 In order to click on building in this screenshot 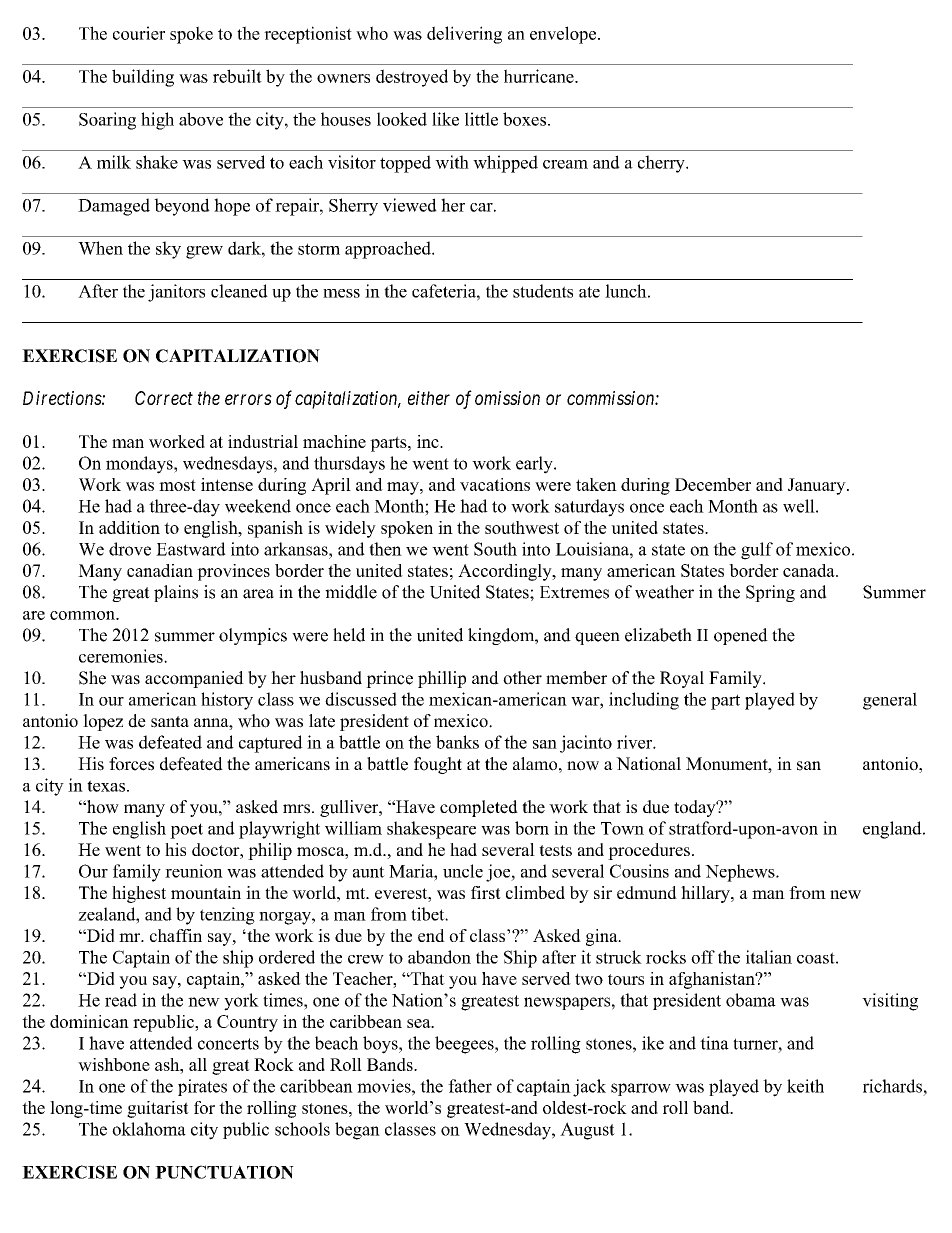, I will do `click(143, 78)`.
